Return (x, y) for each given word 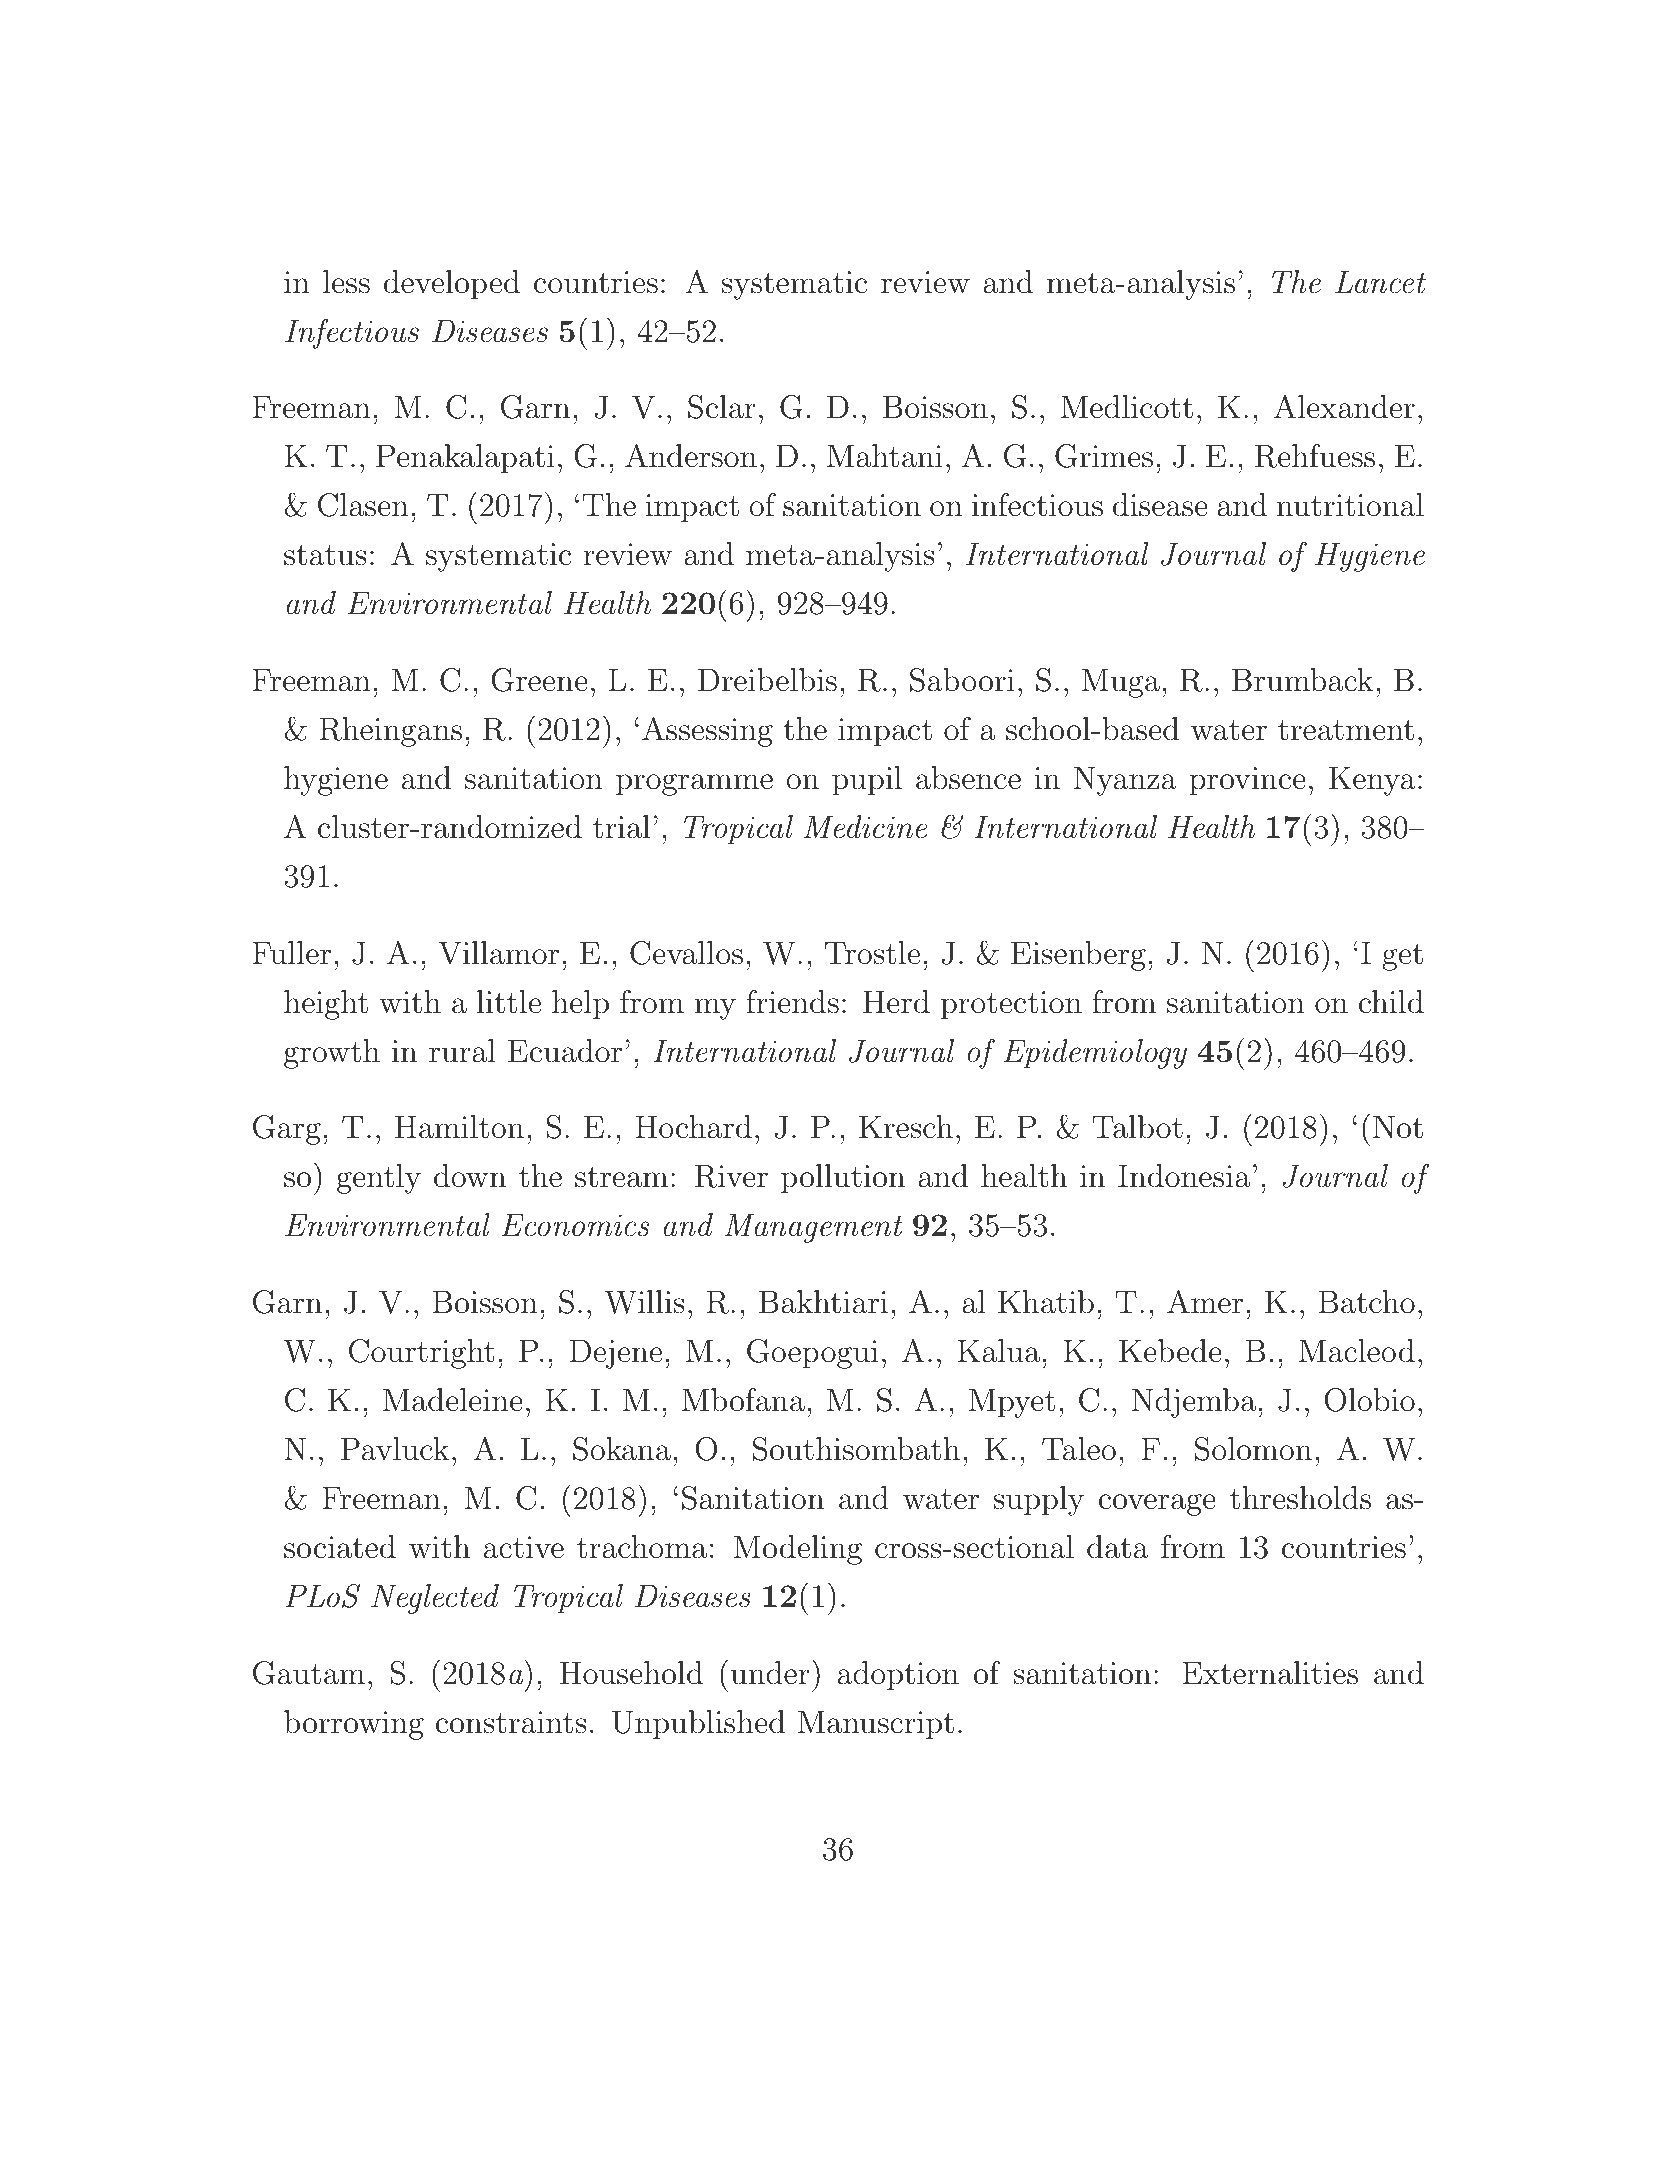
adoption (898, 1676)
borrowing (354, 1725)
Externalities (1270, 1673)
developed (452, 285)
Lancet (1380, 282)
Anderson (691, 455)
